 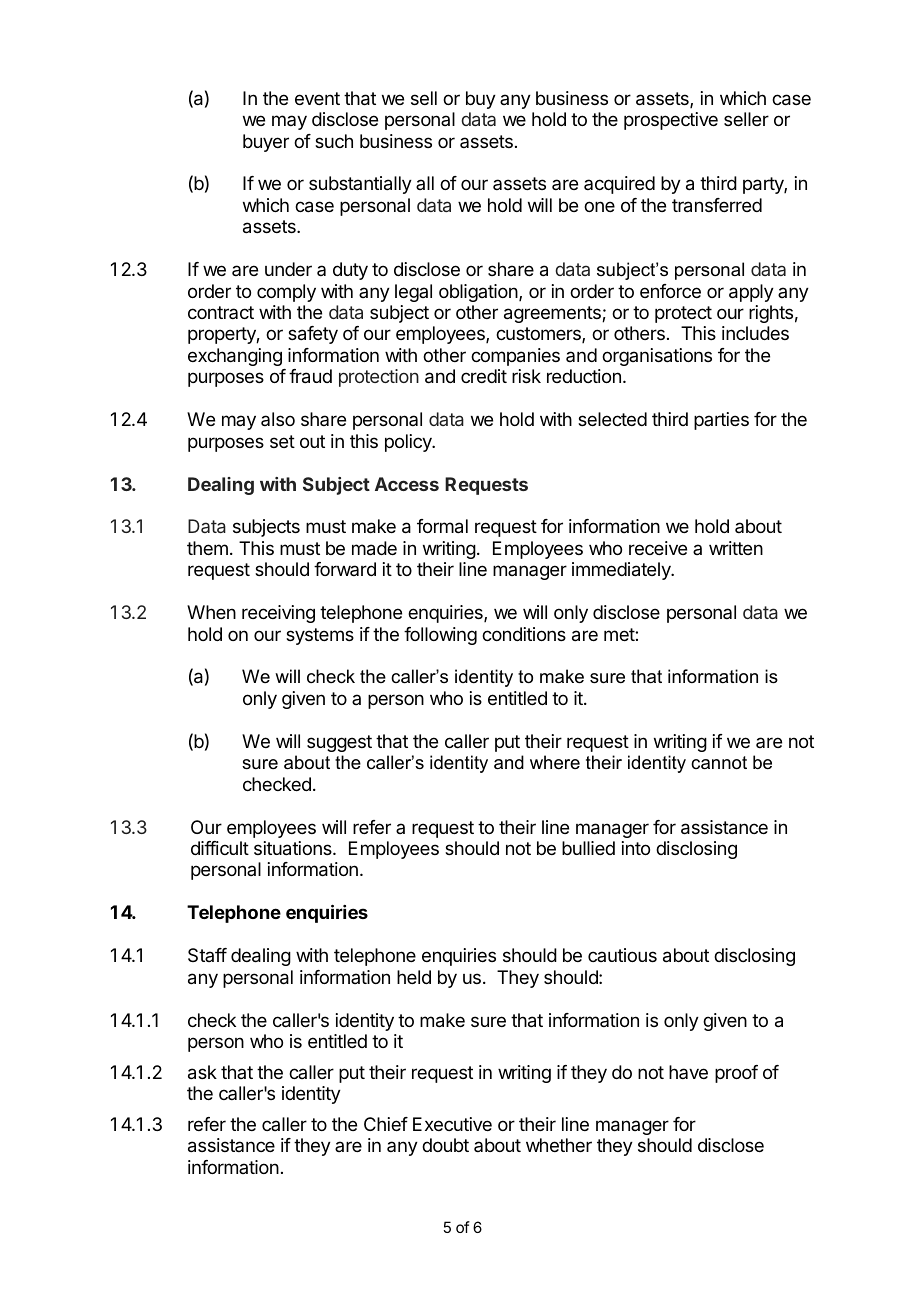 I want to click on substantially, so click(x=360, y=185).
